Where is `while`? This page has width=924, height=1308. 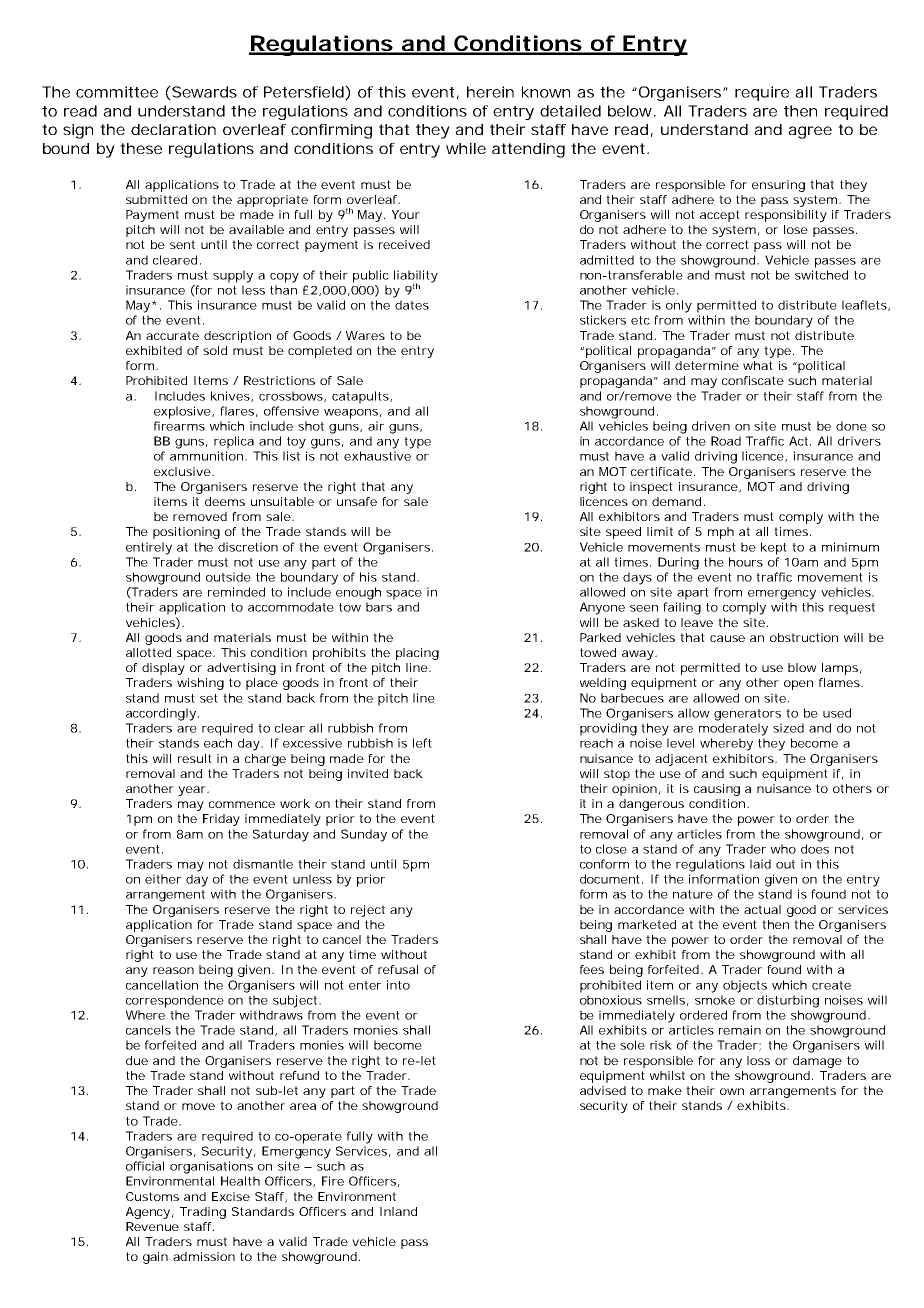
while is located at coordinates (466, 148).
